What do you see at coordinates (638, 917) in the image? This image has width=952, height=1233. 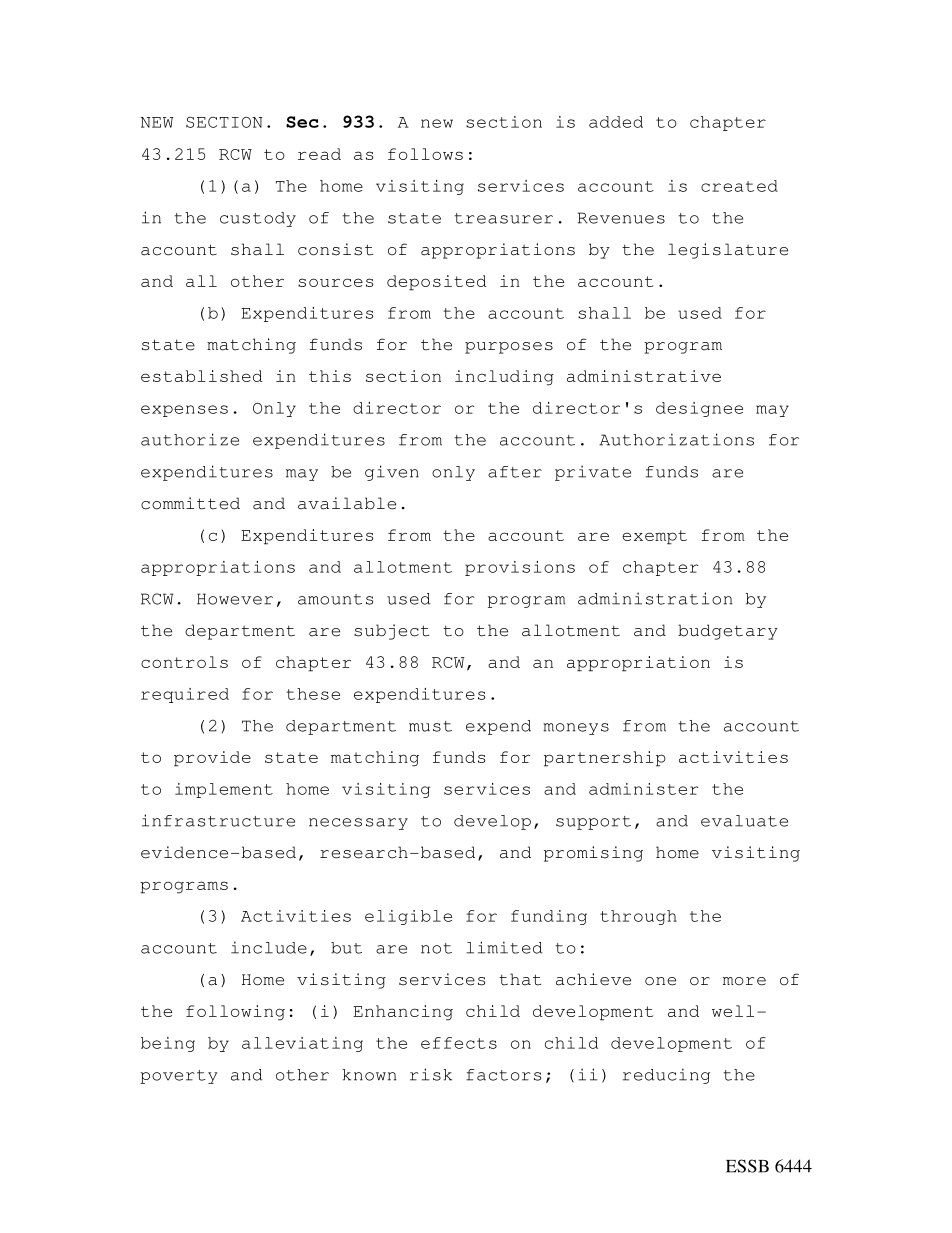 I see `through` at bounding box center [638, 917].
